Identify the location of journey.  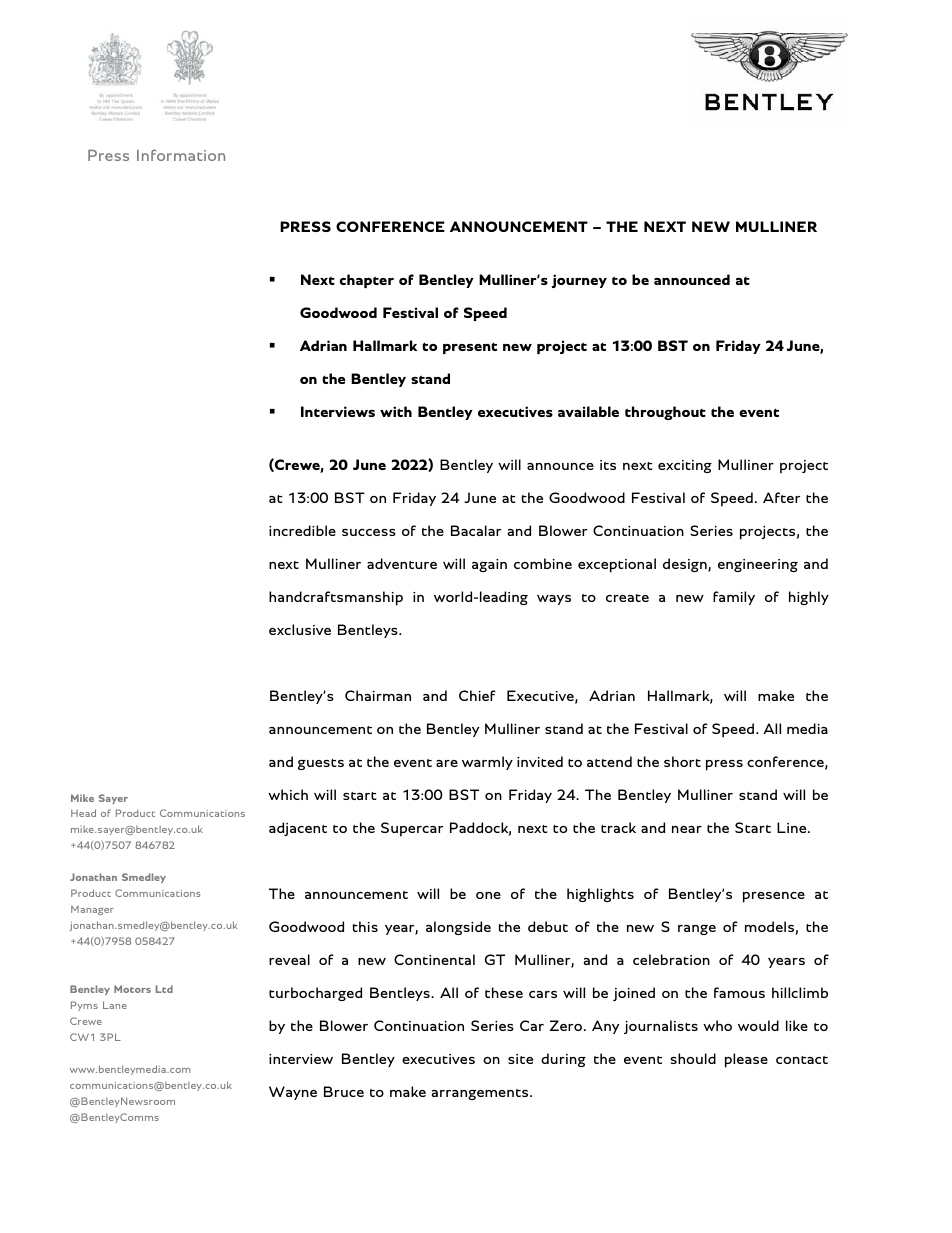
(579, 281).
